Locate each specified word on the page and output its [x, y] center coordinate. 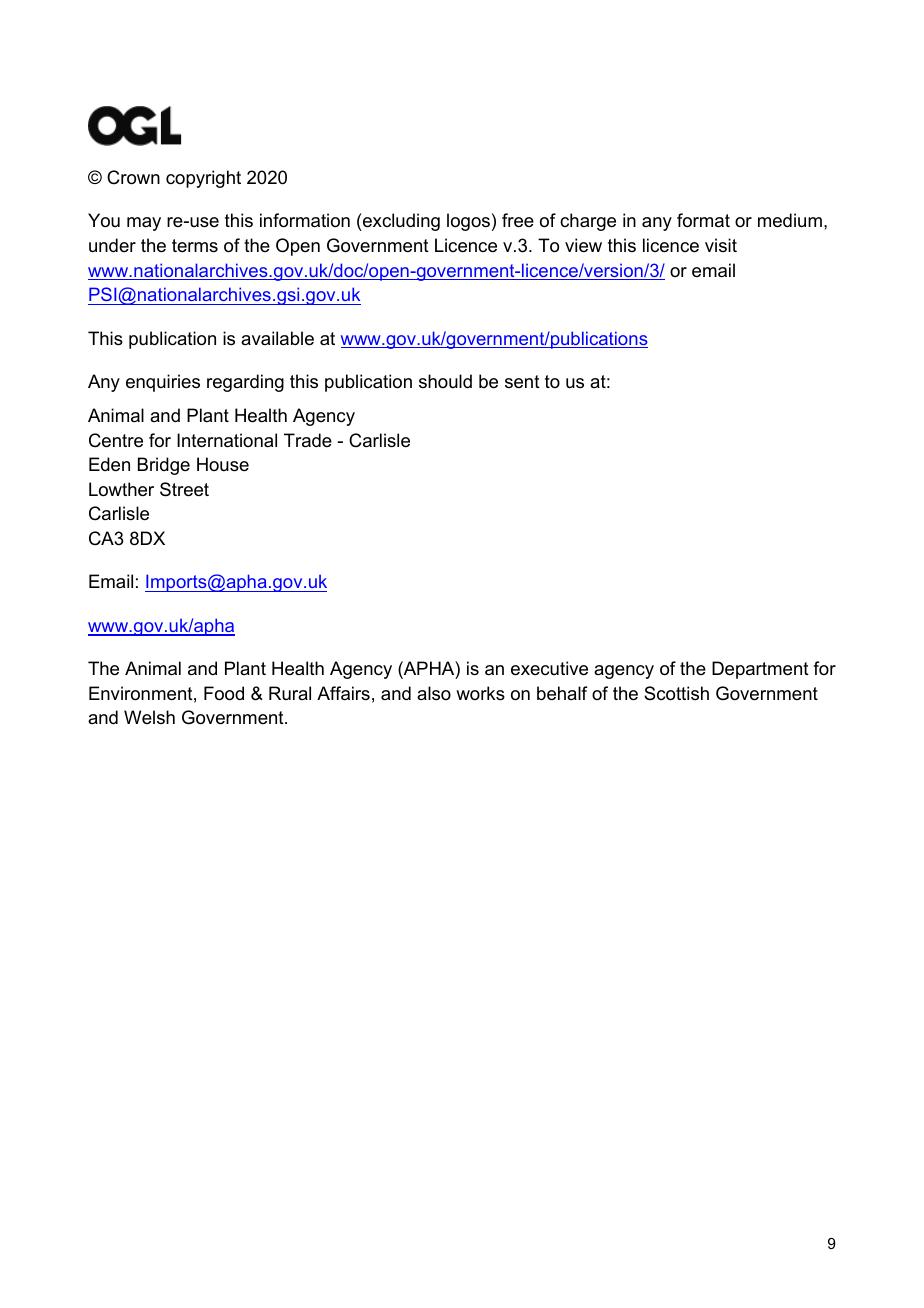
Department [760, 670]
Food [224, 693]
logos [468, 222]
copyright [203, 179]
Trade [308, 440]
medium [790, 220]
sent [522, 382]
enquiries [163, 383]
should [445, 381]
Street [184, 489]
